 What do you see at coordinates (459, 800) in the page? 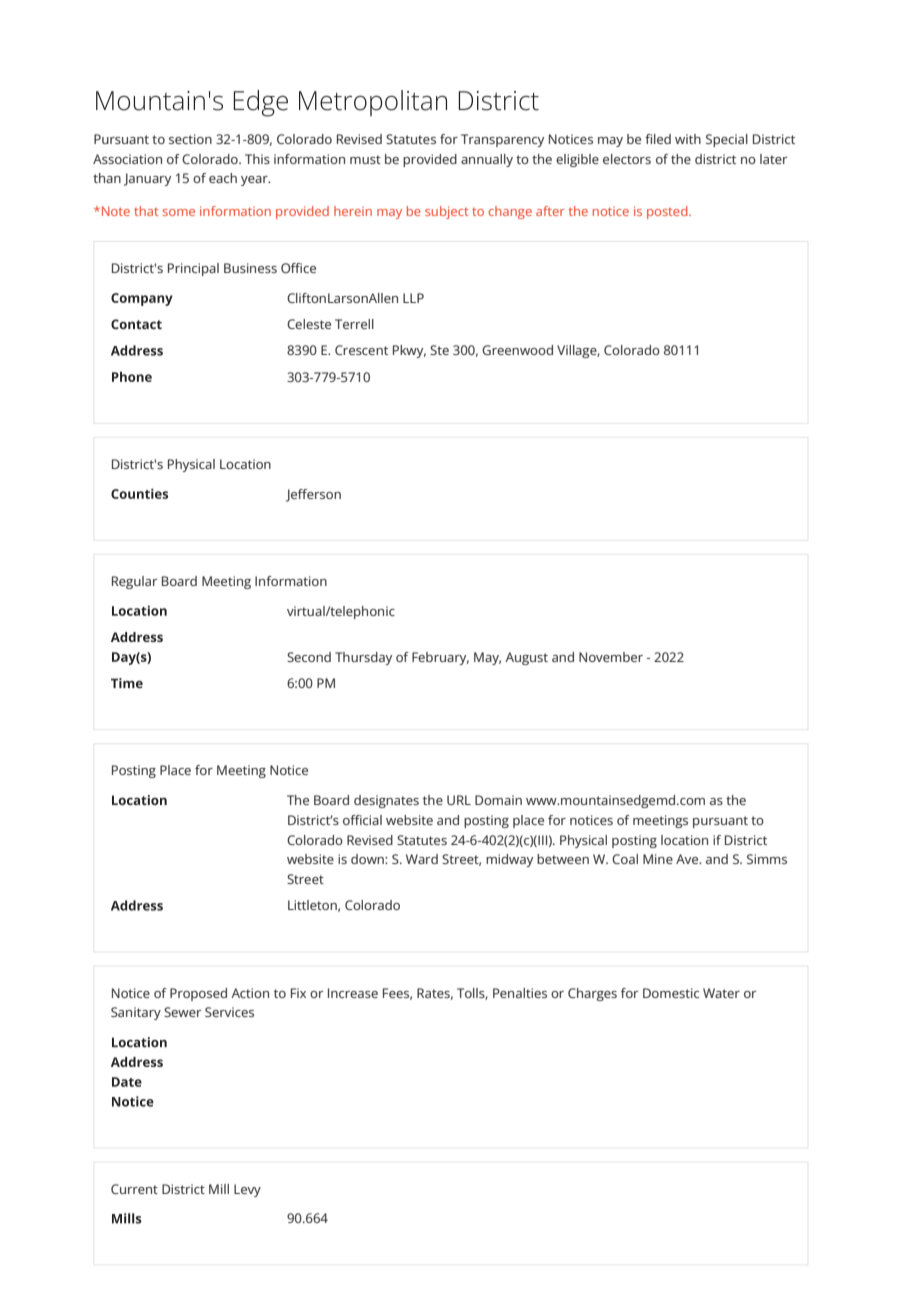
I see `URL` at bounding box center [459, 800].
